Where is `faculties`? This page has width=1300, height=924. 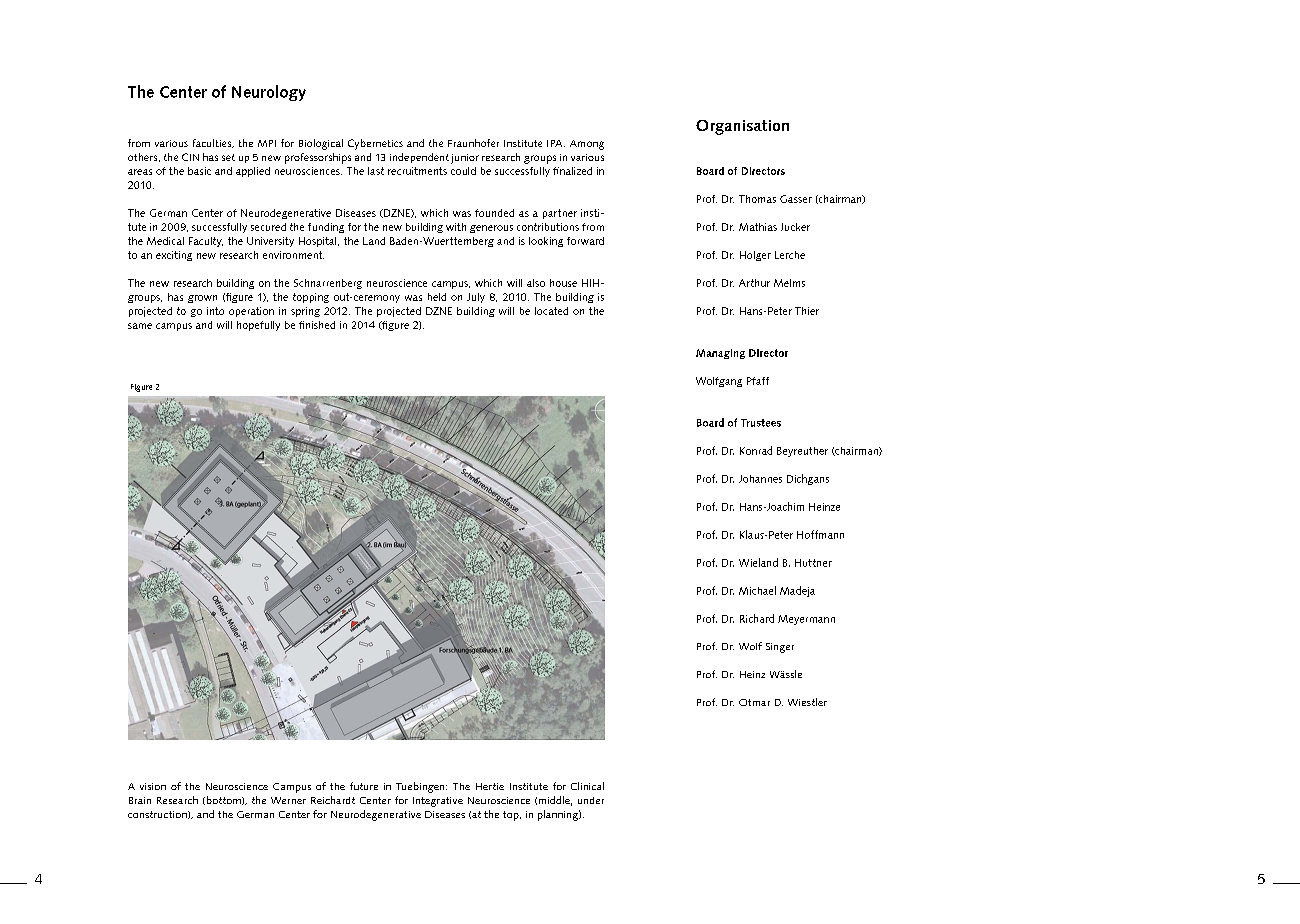
faculties is located at coordinates (213, 143).
